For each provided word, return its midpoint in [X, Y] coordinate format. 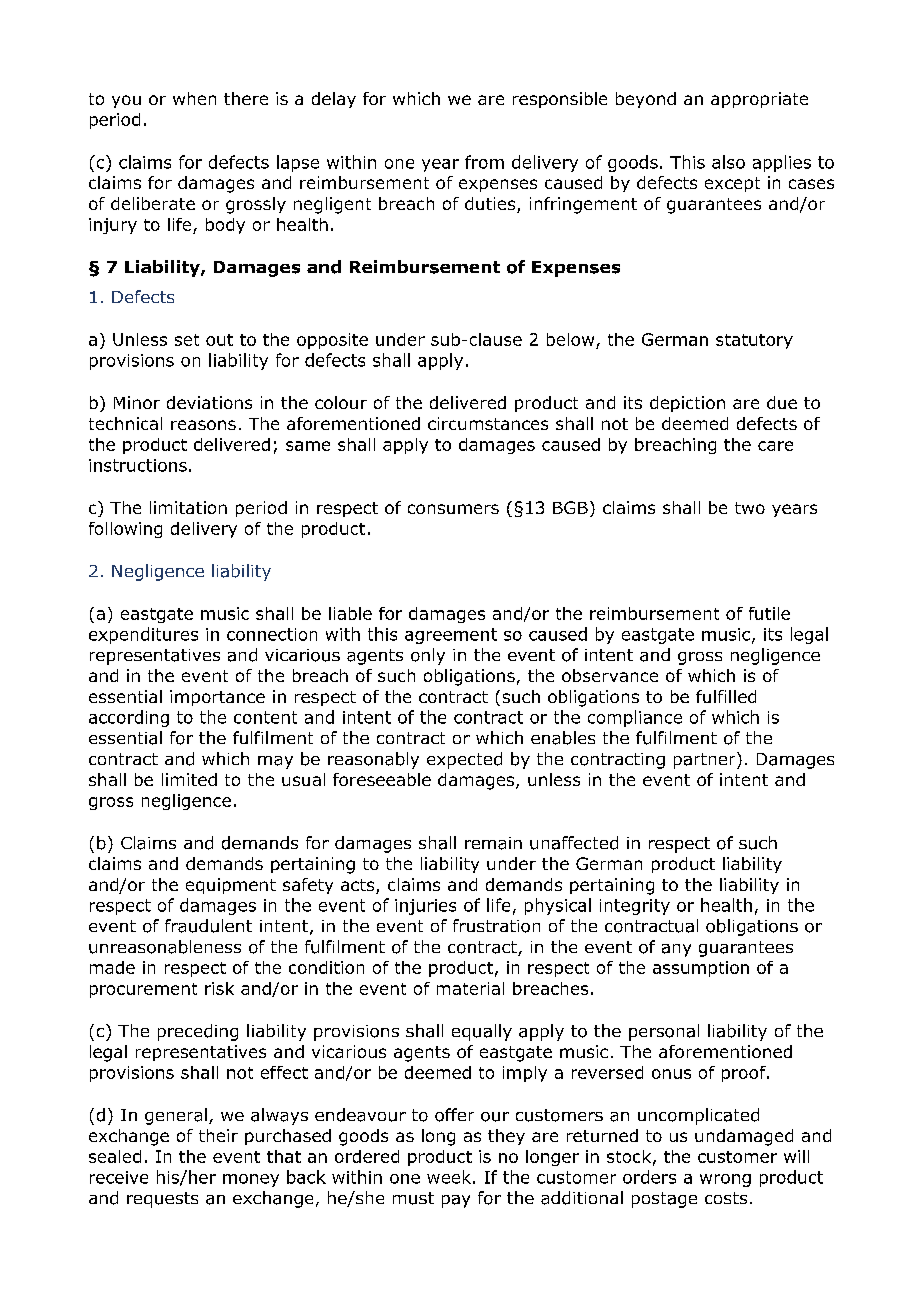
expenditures [143, 635]
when [194, 98]
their [218, 1135]
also [728, 162]
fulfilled [726, 696]
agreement [451, 636]
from [484, 162]
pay [456, 1201]
